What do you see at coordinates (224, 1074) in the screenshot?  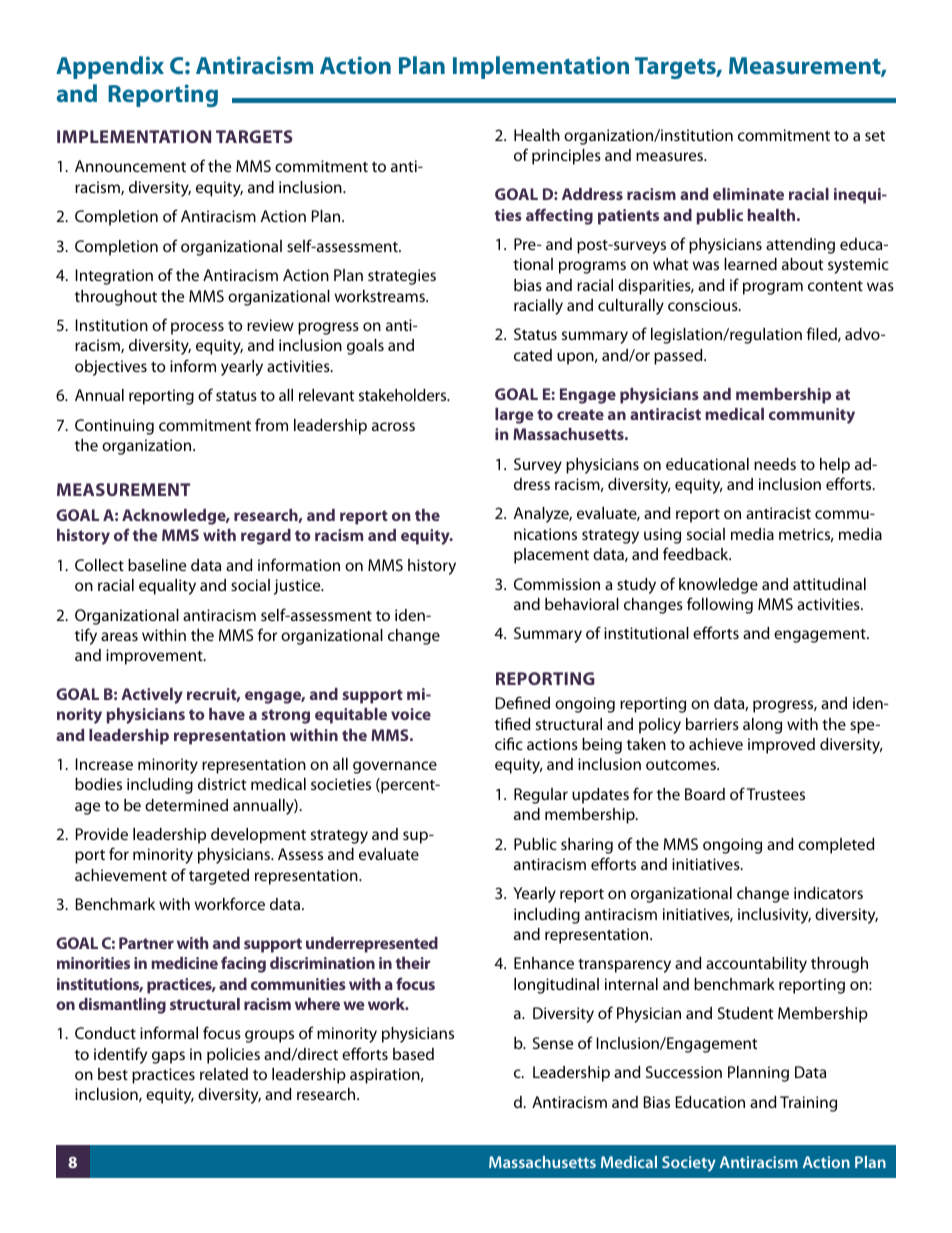 I see `related` at bounding box center [224, 1074].
